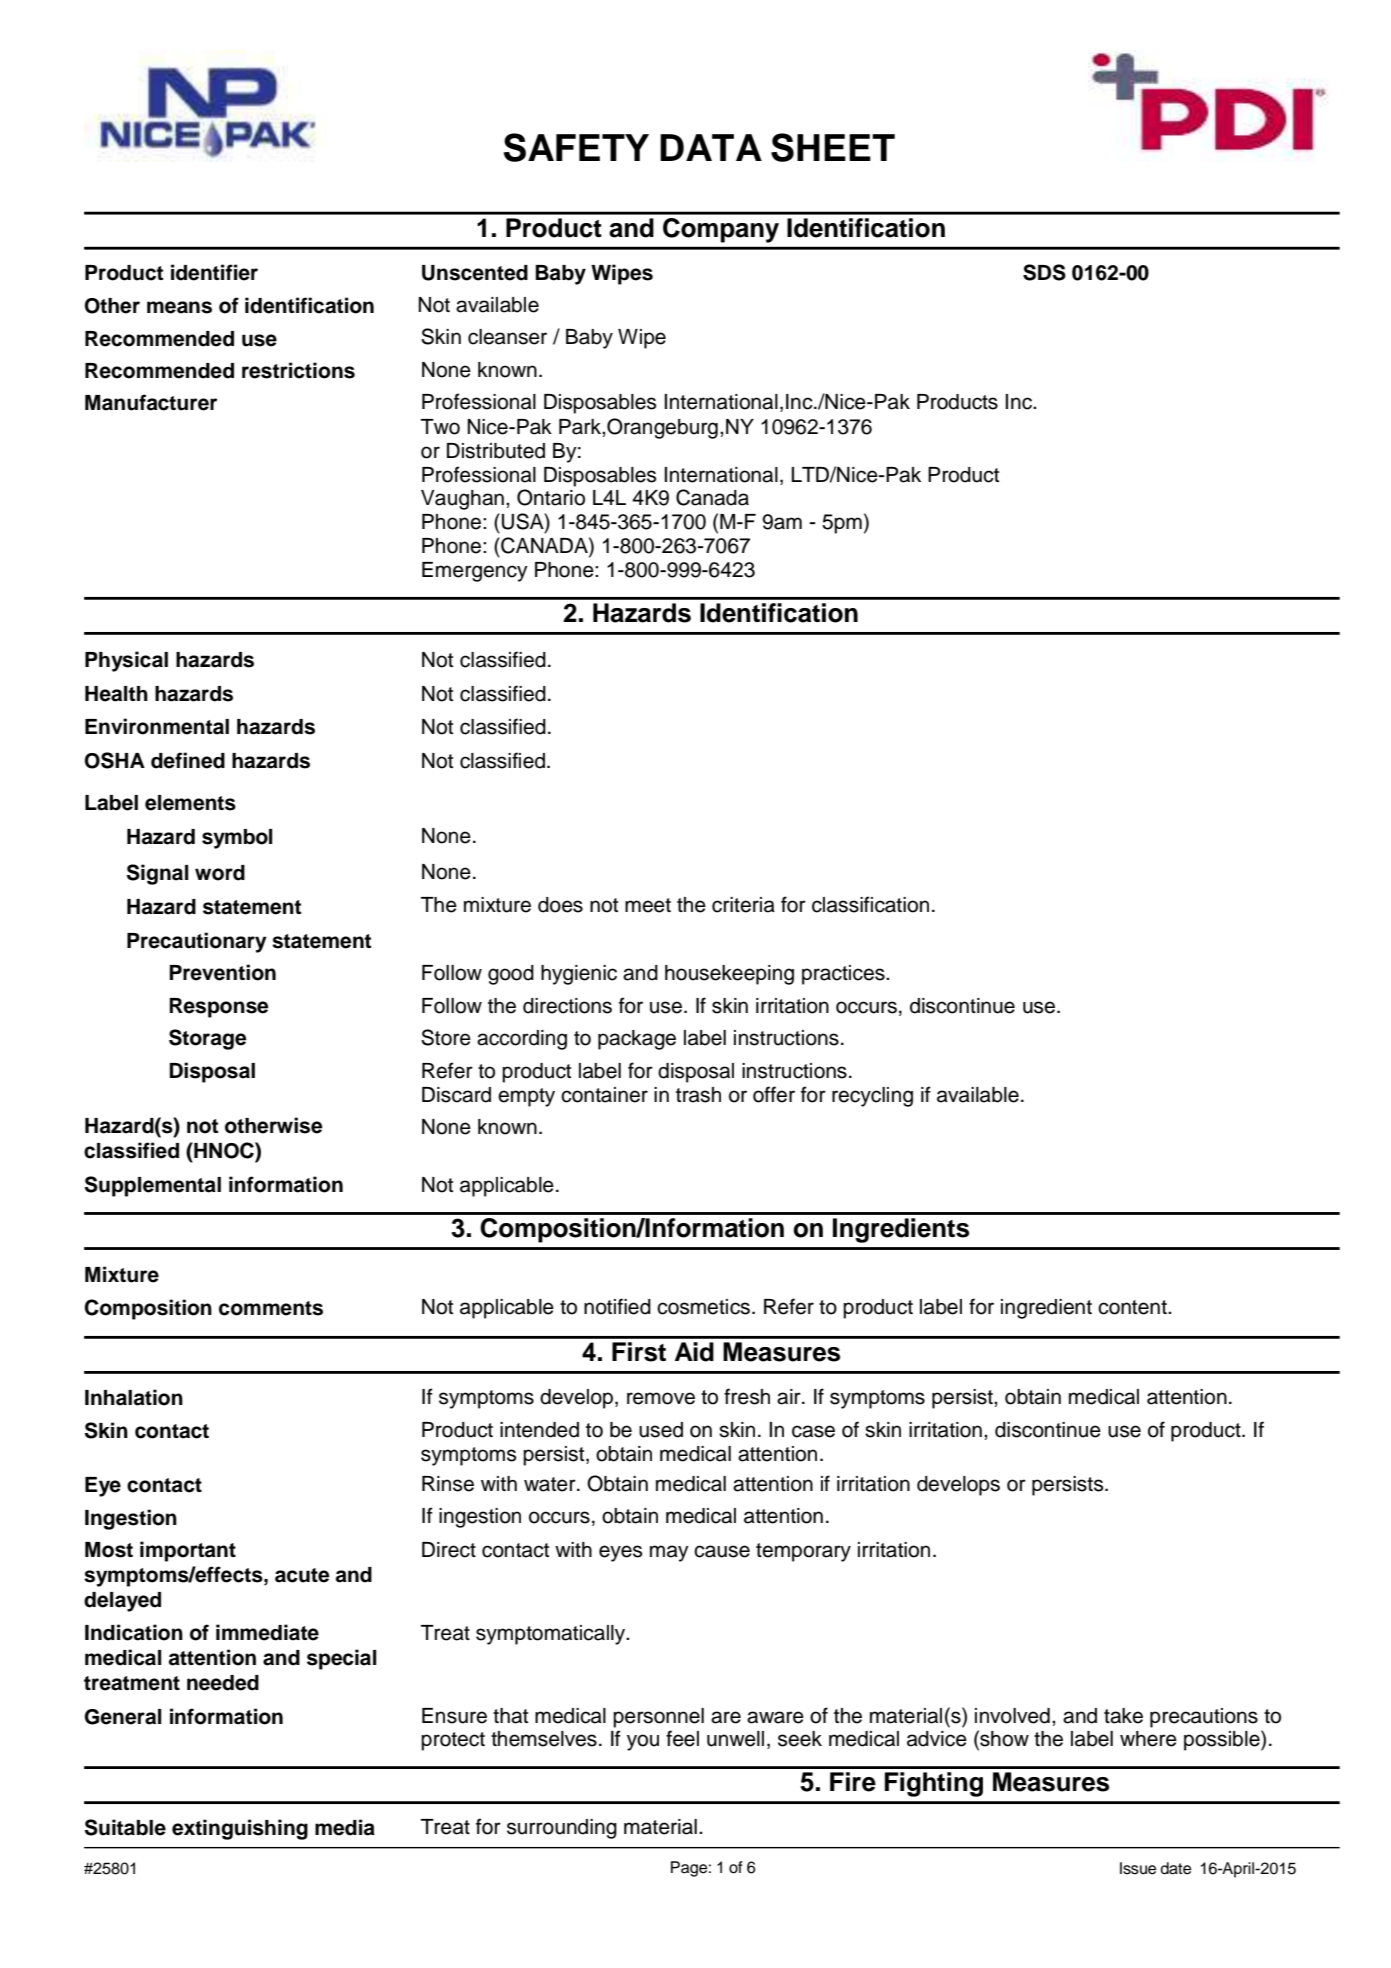 Image resolution: width=1391 pixels, height=1968 pixels. Describe the element at coordinates (240, 1829) in the screenshot. I see `extinguishing` at that location.
